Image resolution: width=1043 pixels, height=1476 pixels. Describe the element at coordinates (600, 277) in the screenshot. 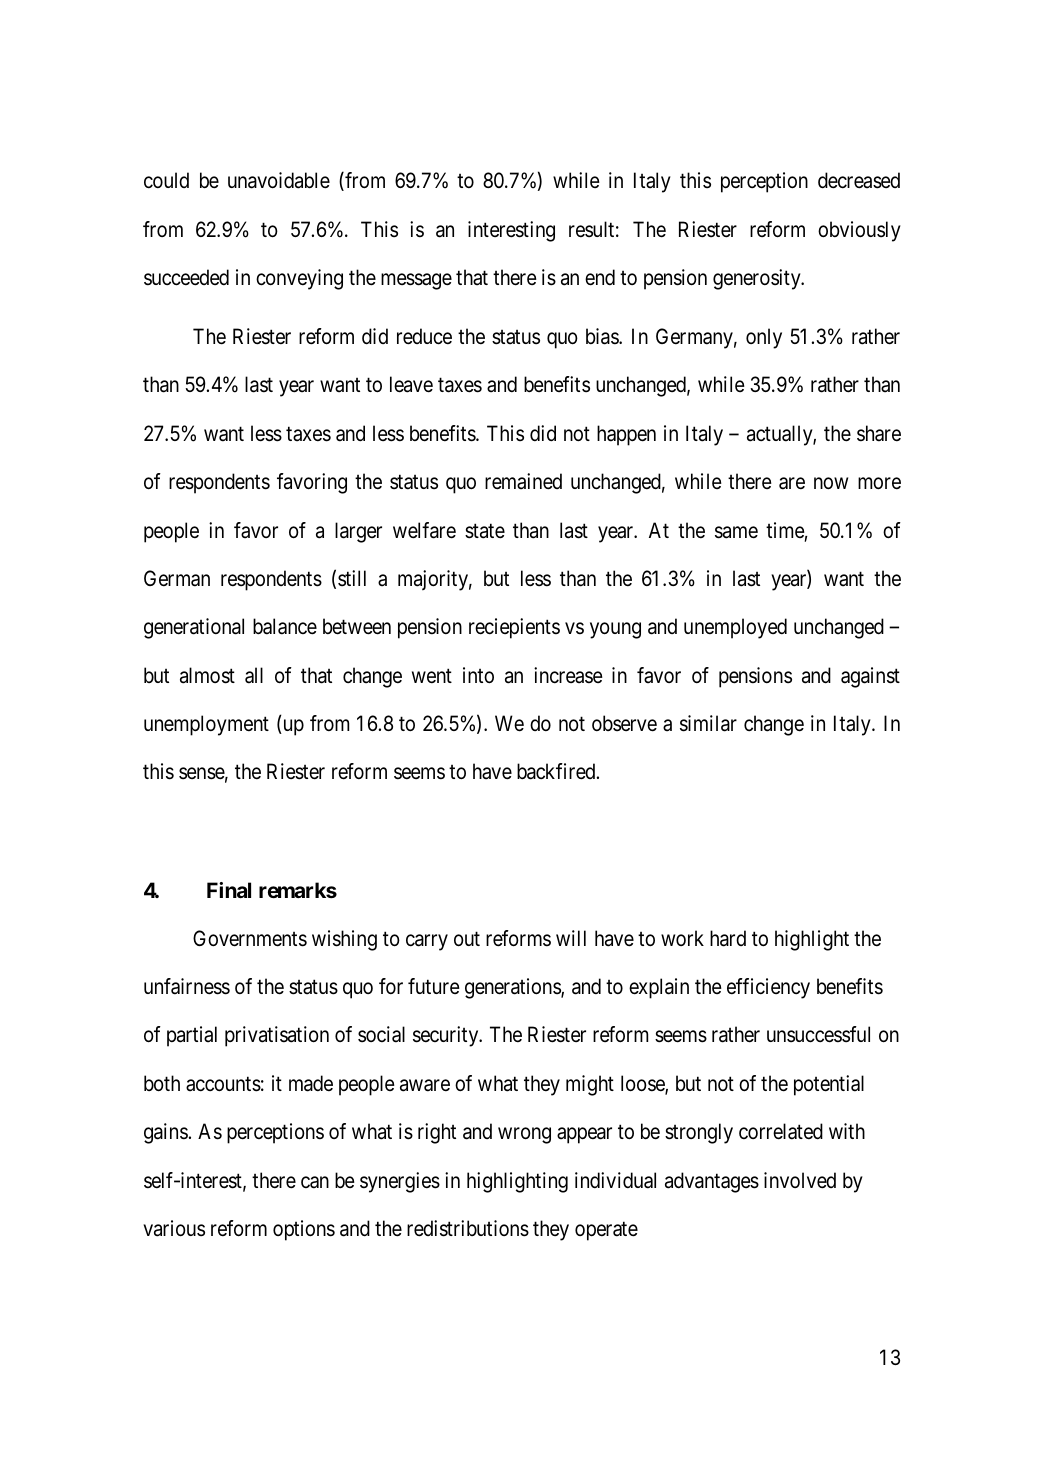

I see `end` at that location.
